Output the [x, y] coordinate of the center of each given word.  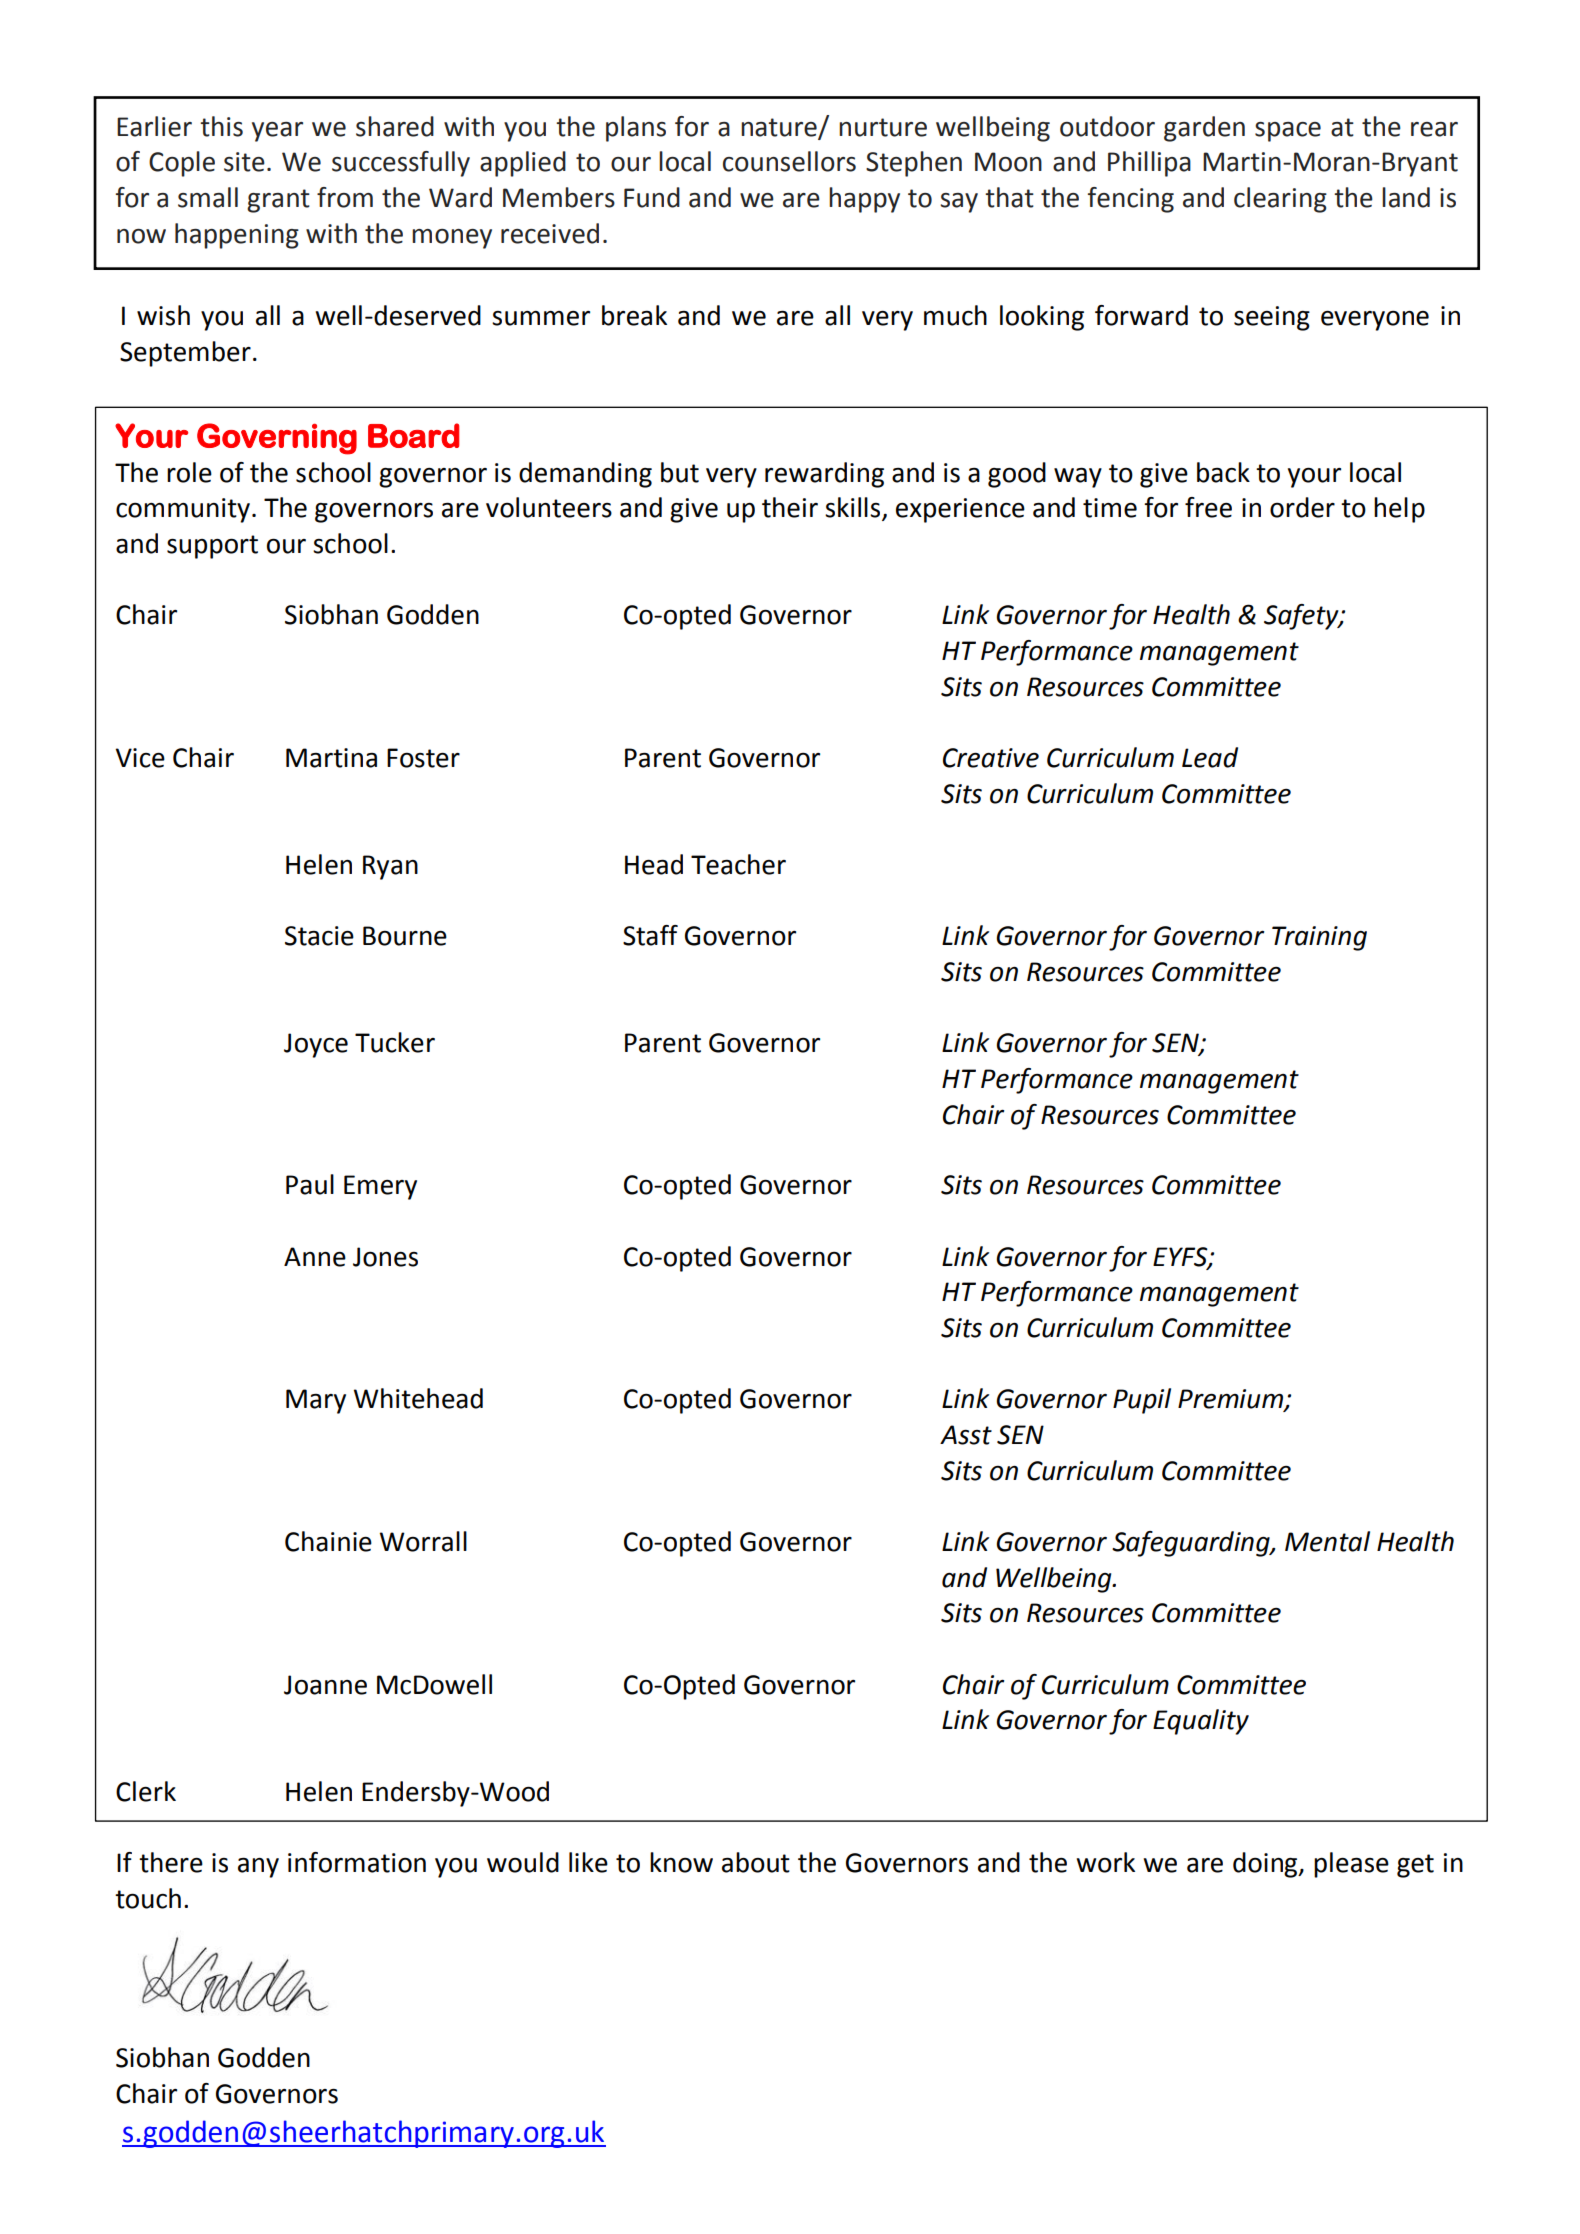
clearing [1280, 200]
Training [1319, 938]
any [258, 1867]
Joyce [316, 1045]
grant [278, 201]
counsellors [789, 161]
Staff [650, 935]
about [756, 1862]
